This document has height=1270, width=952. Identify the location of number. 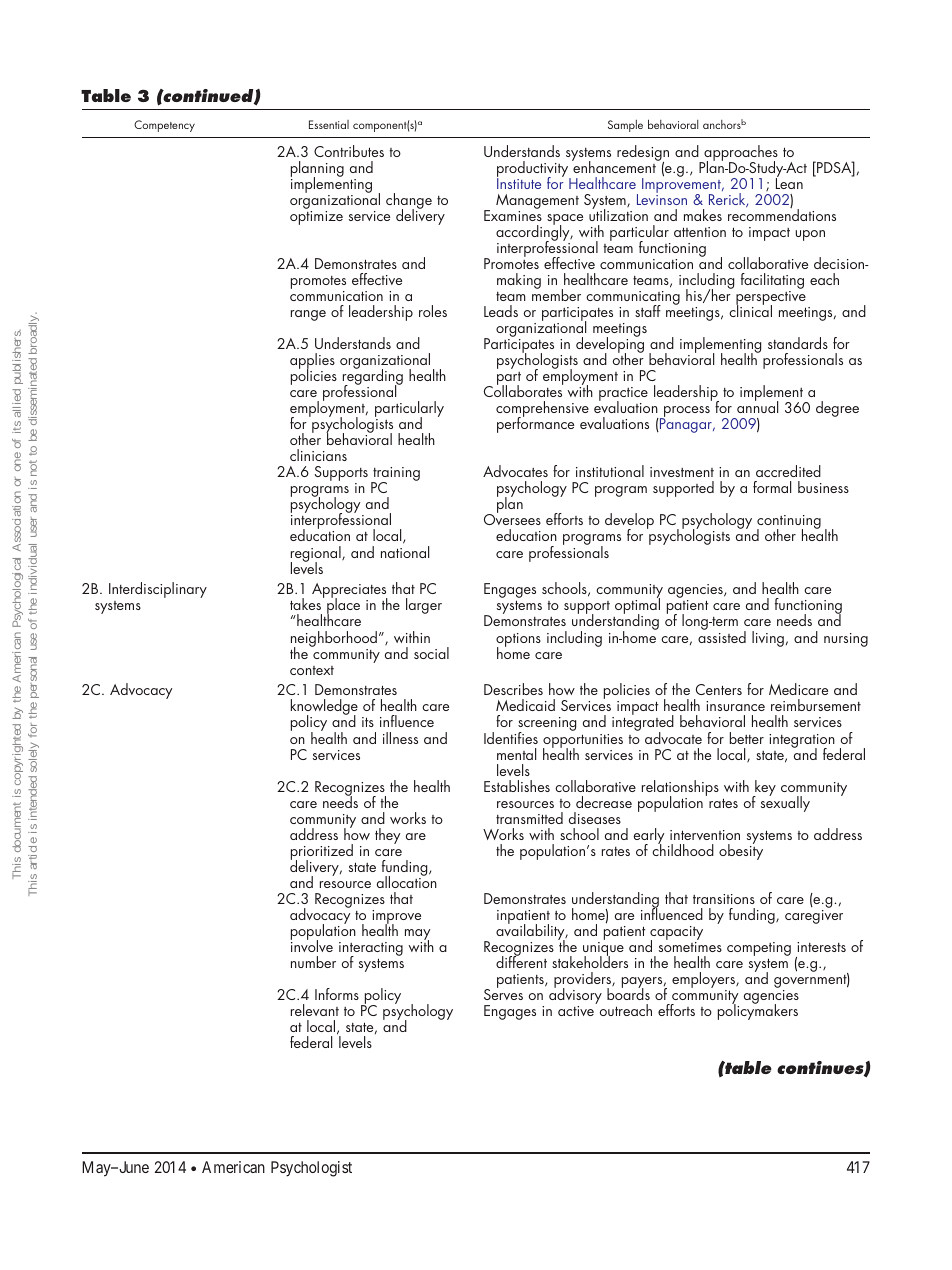
(313, 962).
